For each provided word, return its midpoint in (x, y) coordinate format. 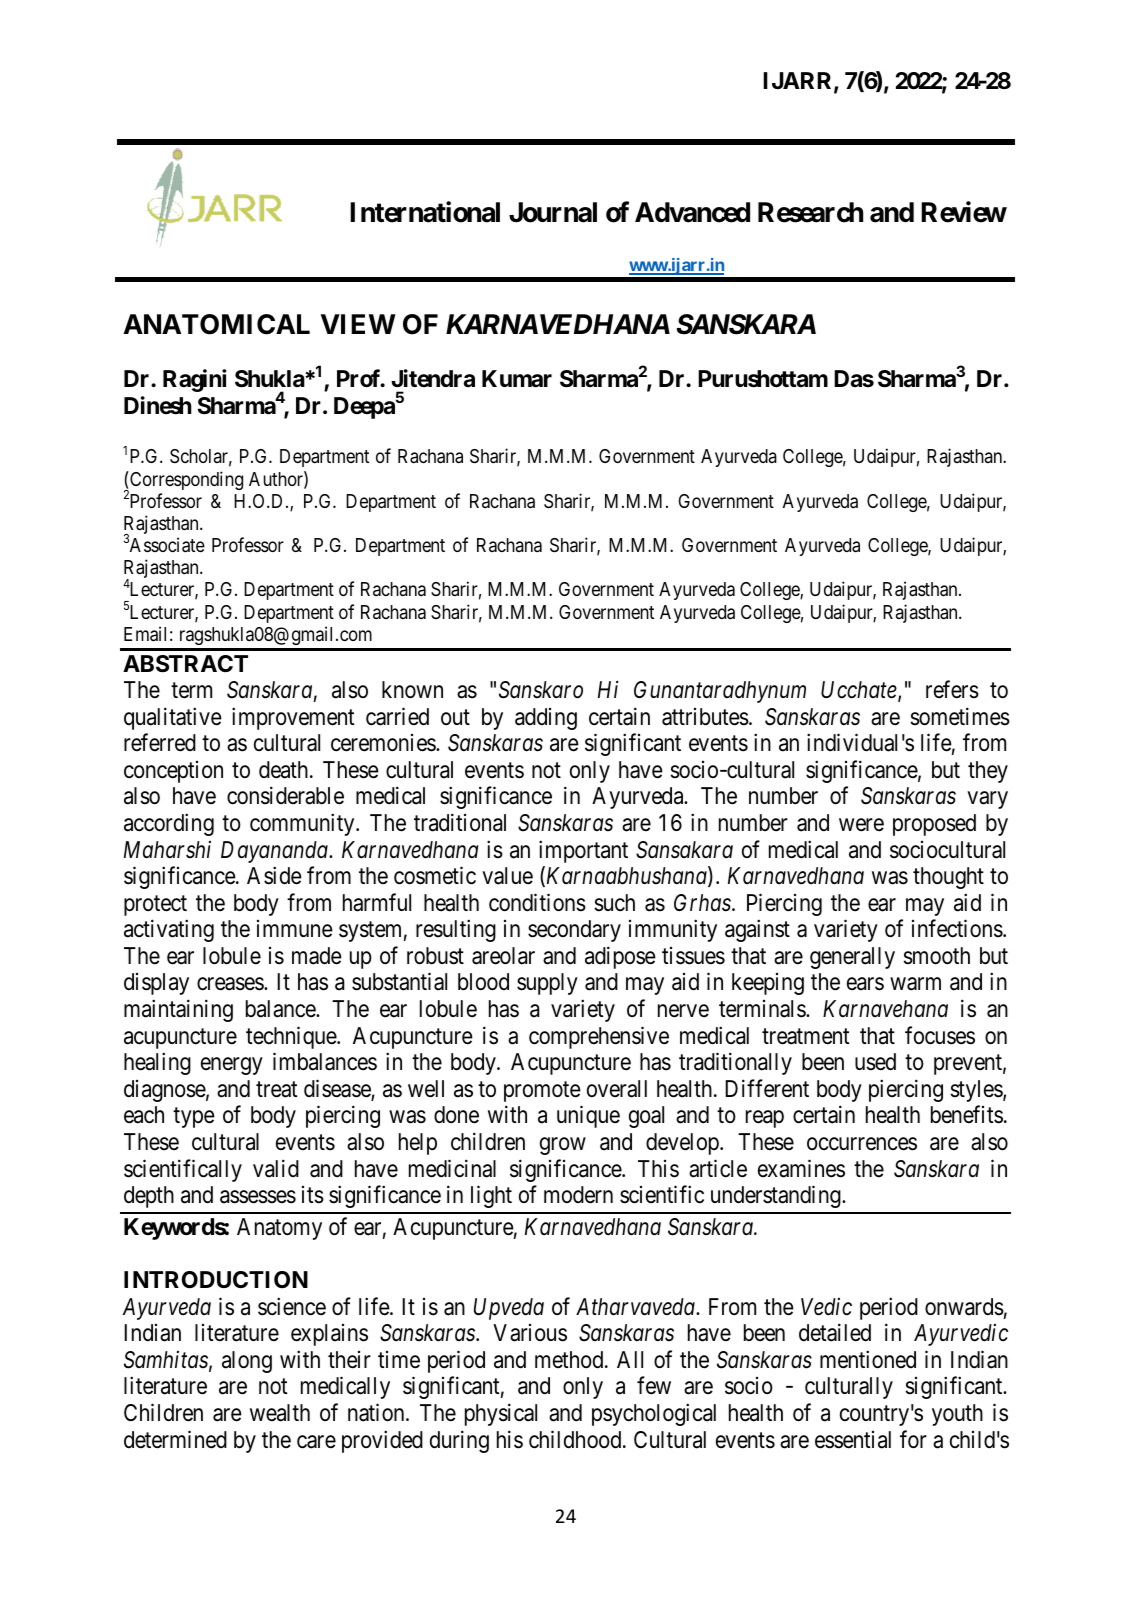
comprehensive (599, 1037)
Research (810, 212)
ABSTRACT (185, 664)
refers (952, 689)
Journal (553, 212)
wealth (280, 1413)
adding (546, 719)
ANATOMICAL (217, 324)
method (570, 1360)
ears (865, 984)
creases (231, 984)
